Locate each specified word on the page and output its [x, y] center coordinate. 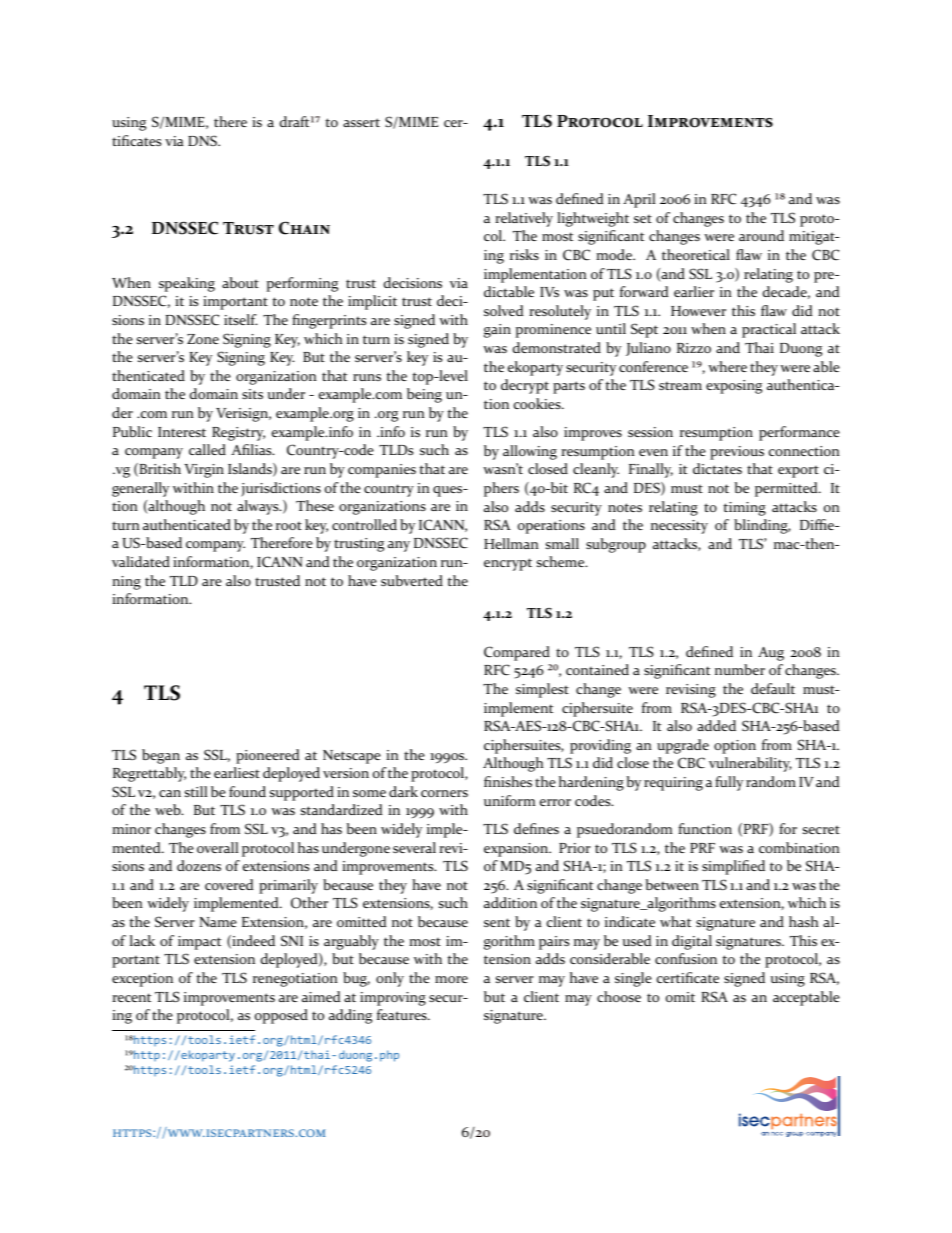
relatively [524, 219]
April [639, 200]
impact [199, 943]
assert [361, 122]
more [451, 979]
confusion [686, 958]
